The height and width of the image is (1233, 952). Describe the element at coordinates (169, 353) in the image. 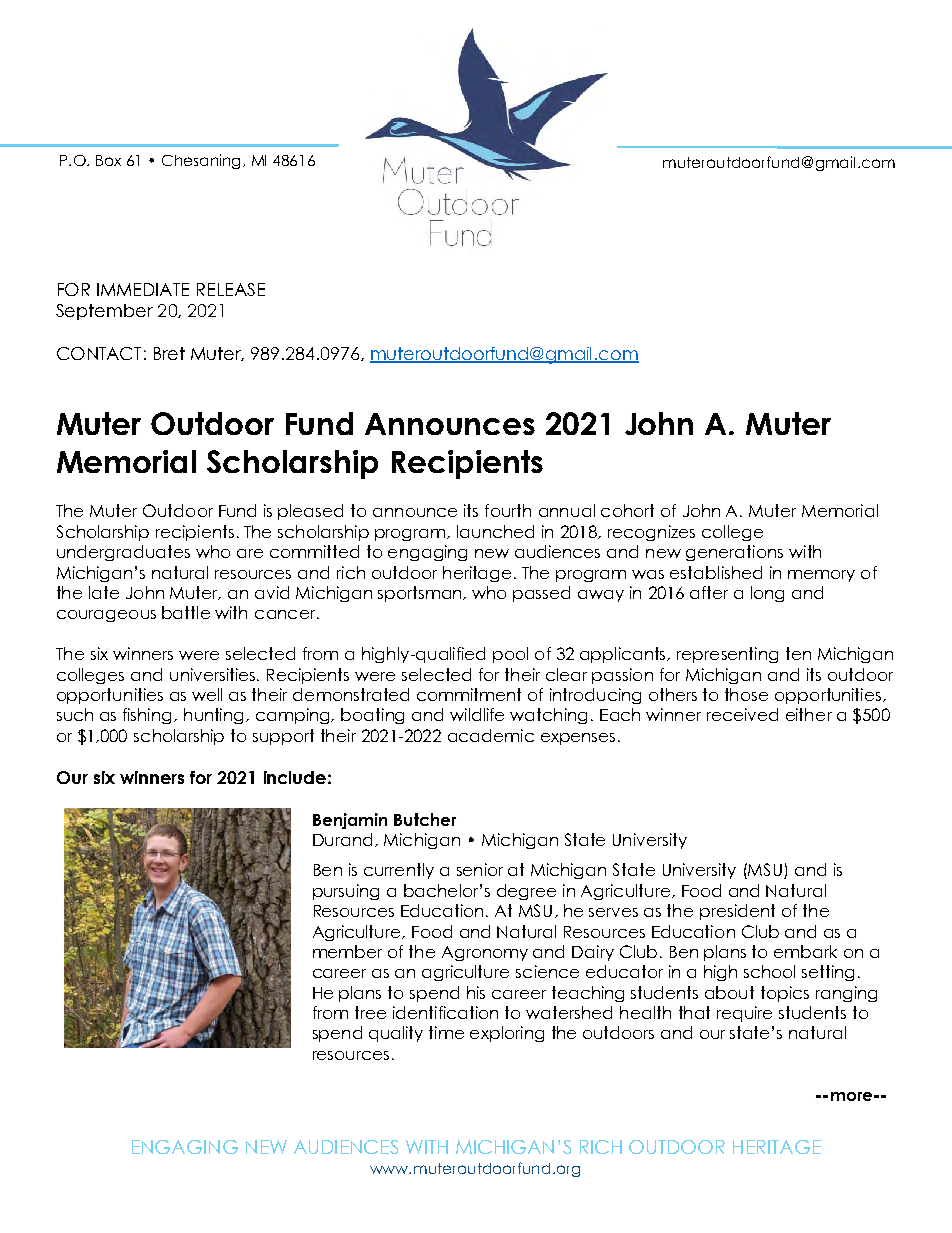

I see `Bret` at that location.
